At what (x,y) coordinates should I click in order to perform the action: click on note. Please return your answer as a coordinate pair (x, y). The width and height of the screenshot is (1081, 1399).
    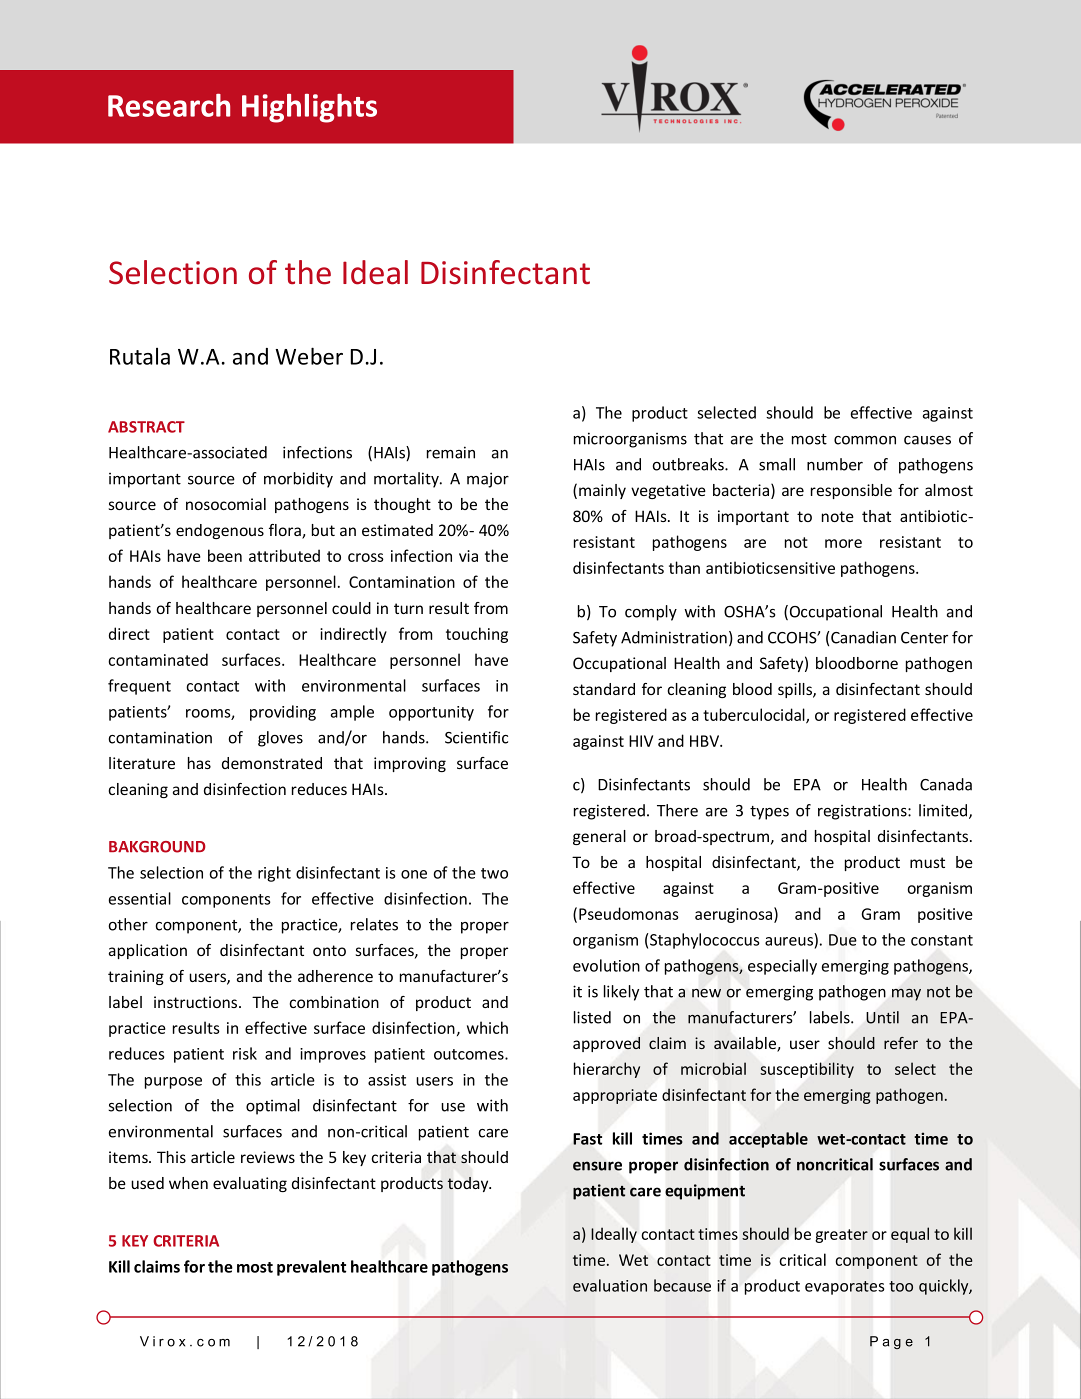
    Looking at the image, I should click on (838, 516).
